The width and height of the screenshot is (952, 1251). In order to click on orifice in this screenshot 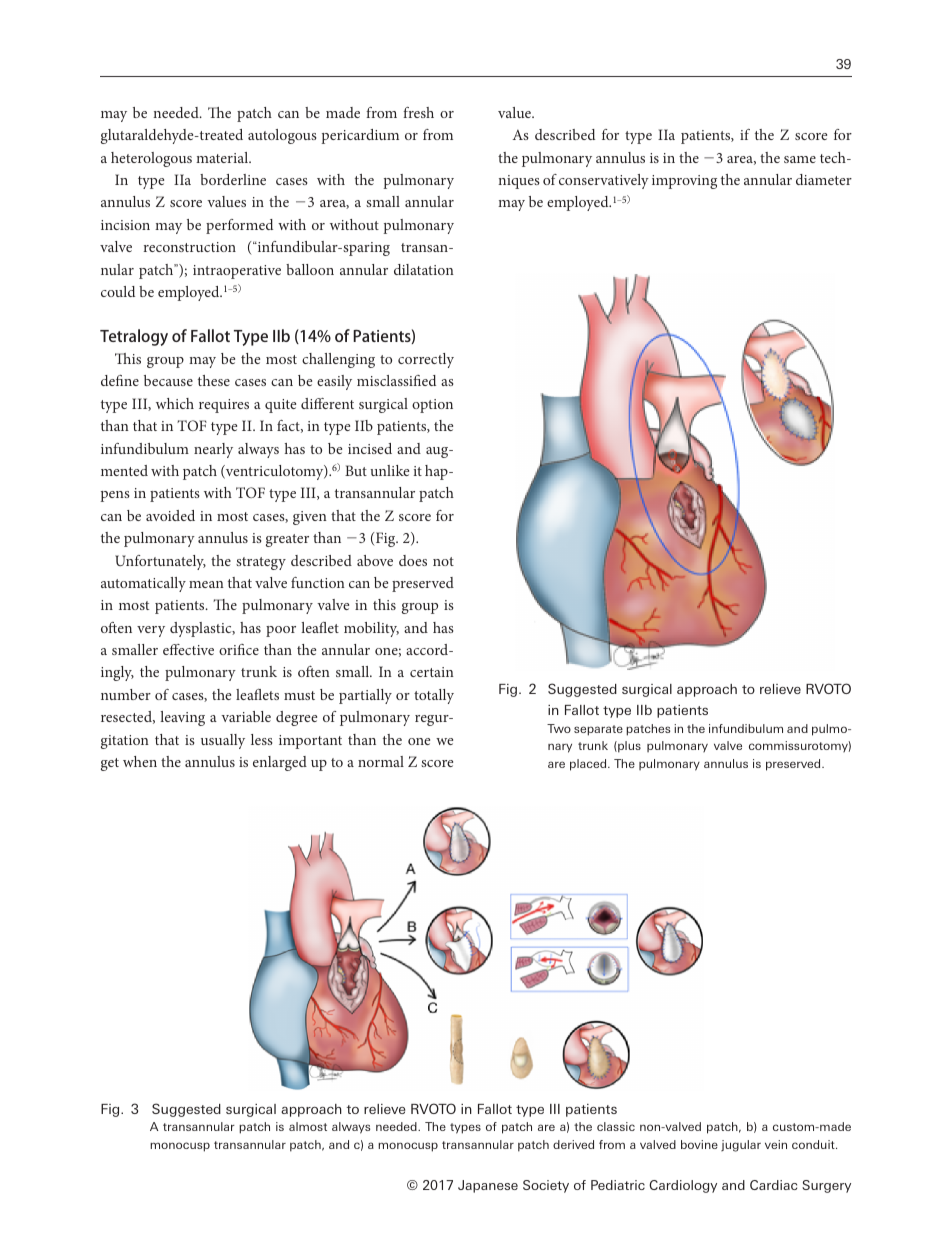, I will do `click(239, 649)`.
